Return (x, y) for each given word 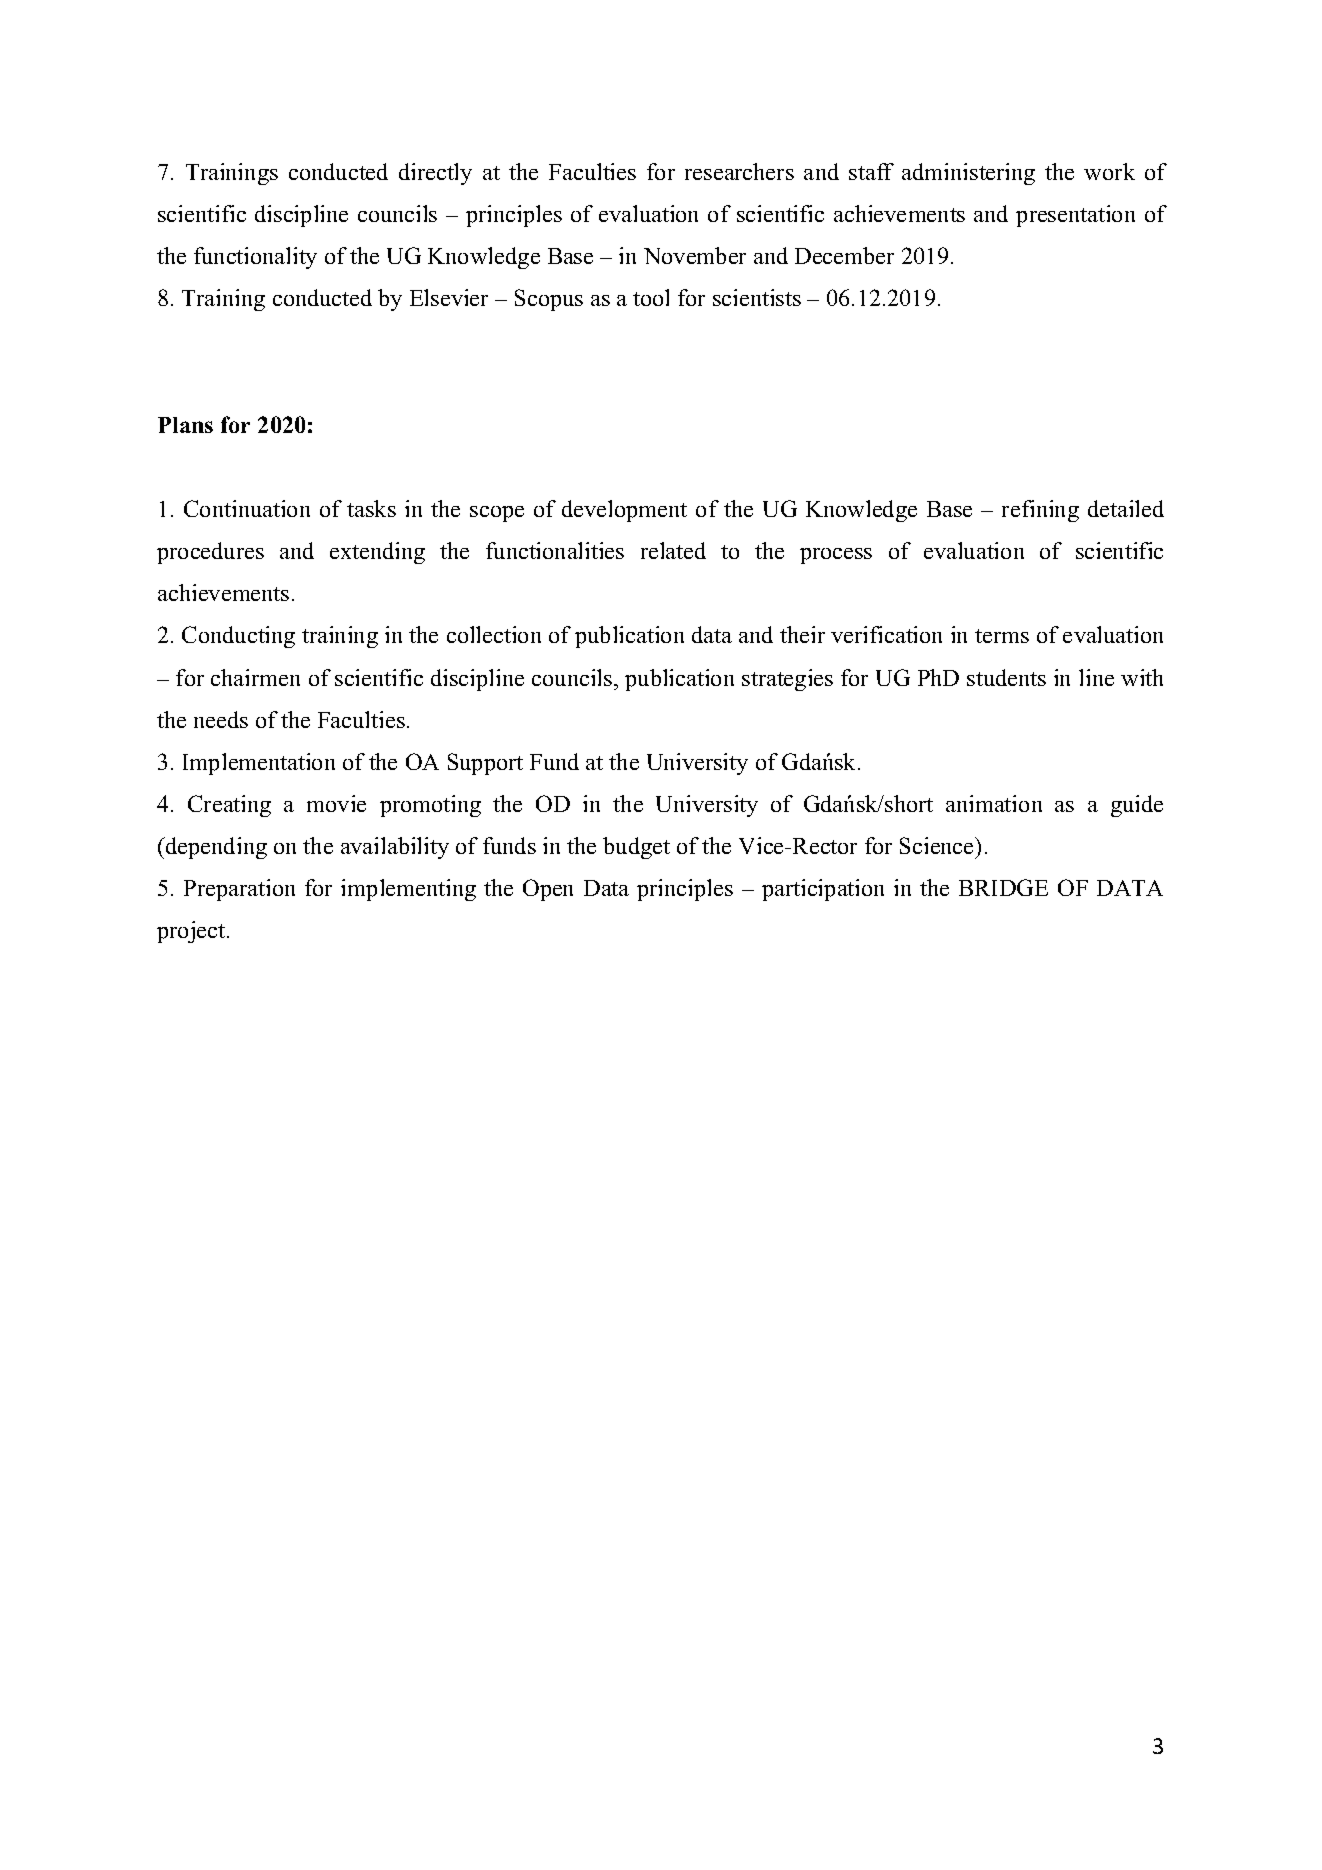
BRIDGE (1003, 887)
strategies (787, 680)
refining (1040, 511)
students (1006, 677)
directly (435, 174)
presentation (1075, 216)
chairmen (255, 677)
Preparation (239, 890)
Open (548, 890)
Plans (185, 425)
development (624, 511)
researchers (739, 171)
